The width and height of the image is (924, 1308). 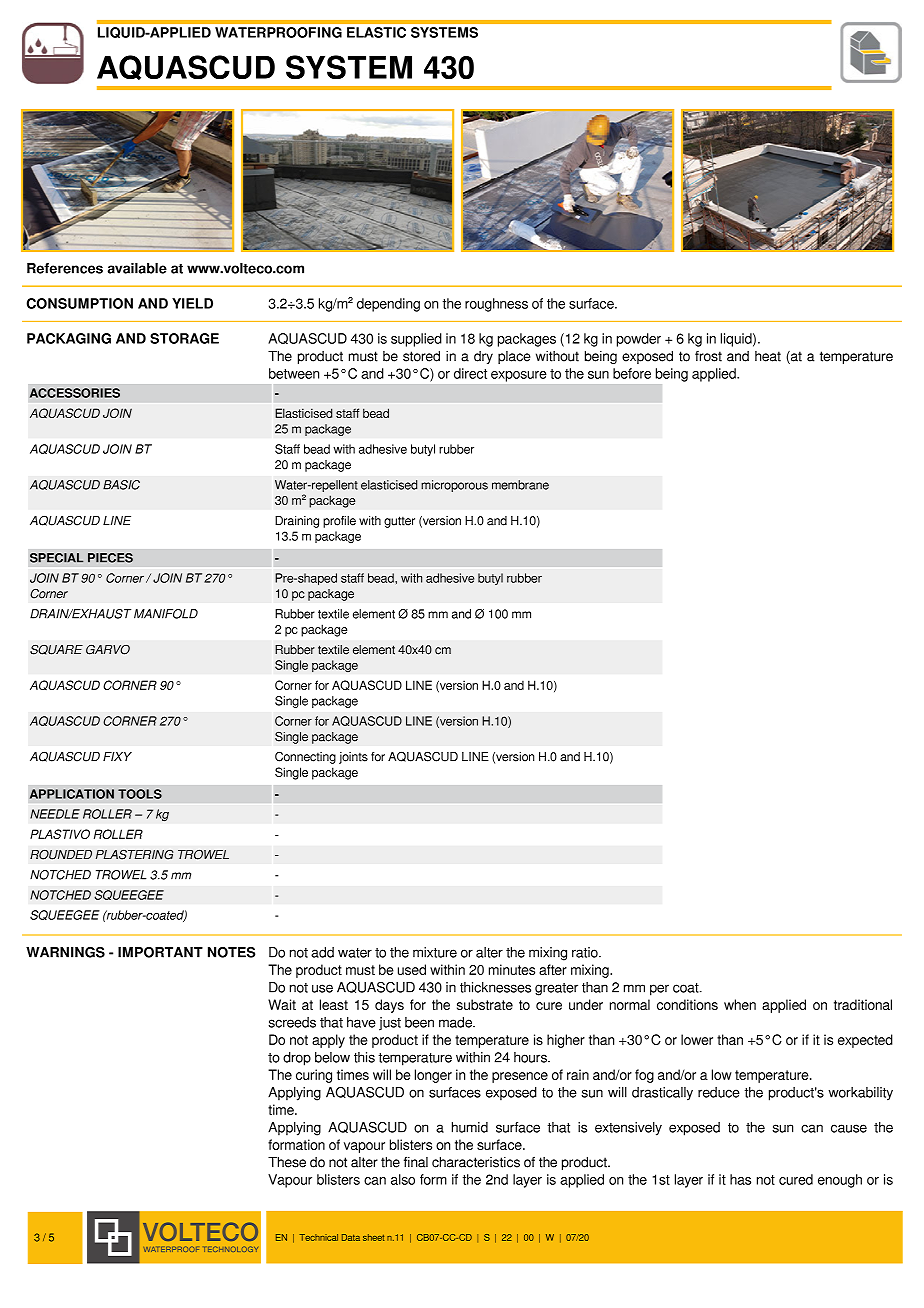 What do you see at coordinates (287, 1162) in the image?
I see `These` at bounding box center [287, 1162].
